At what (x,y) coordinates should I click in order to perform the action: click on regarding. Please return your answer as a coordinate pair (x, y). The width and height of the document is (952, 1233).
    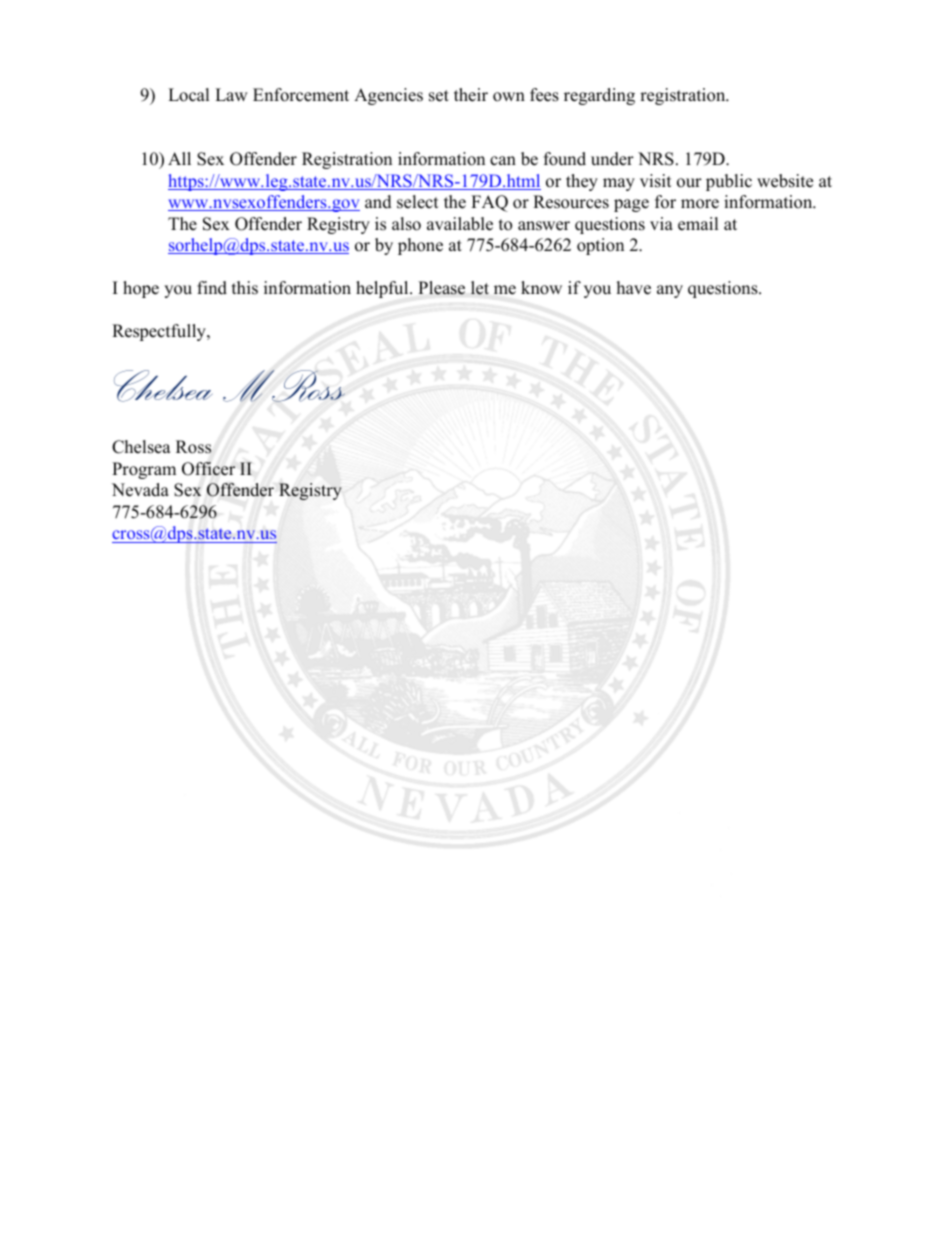
    Looking at the image, I should click on (599, 96).
